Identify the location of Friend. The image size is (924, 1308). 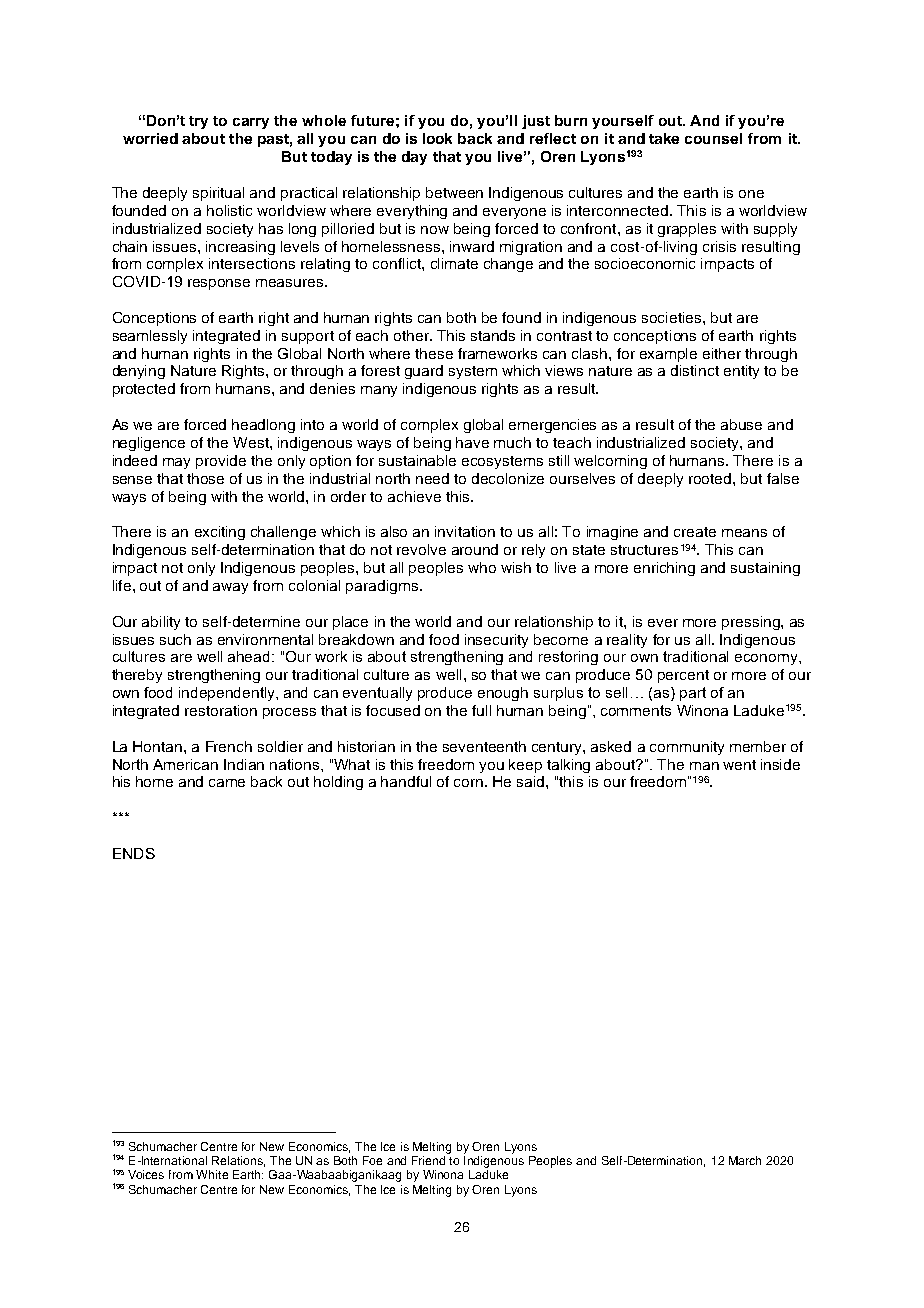
(428, 1160).
